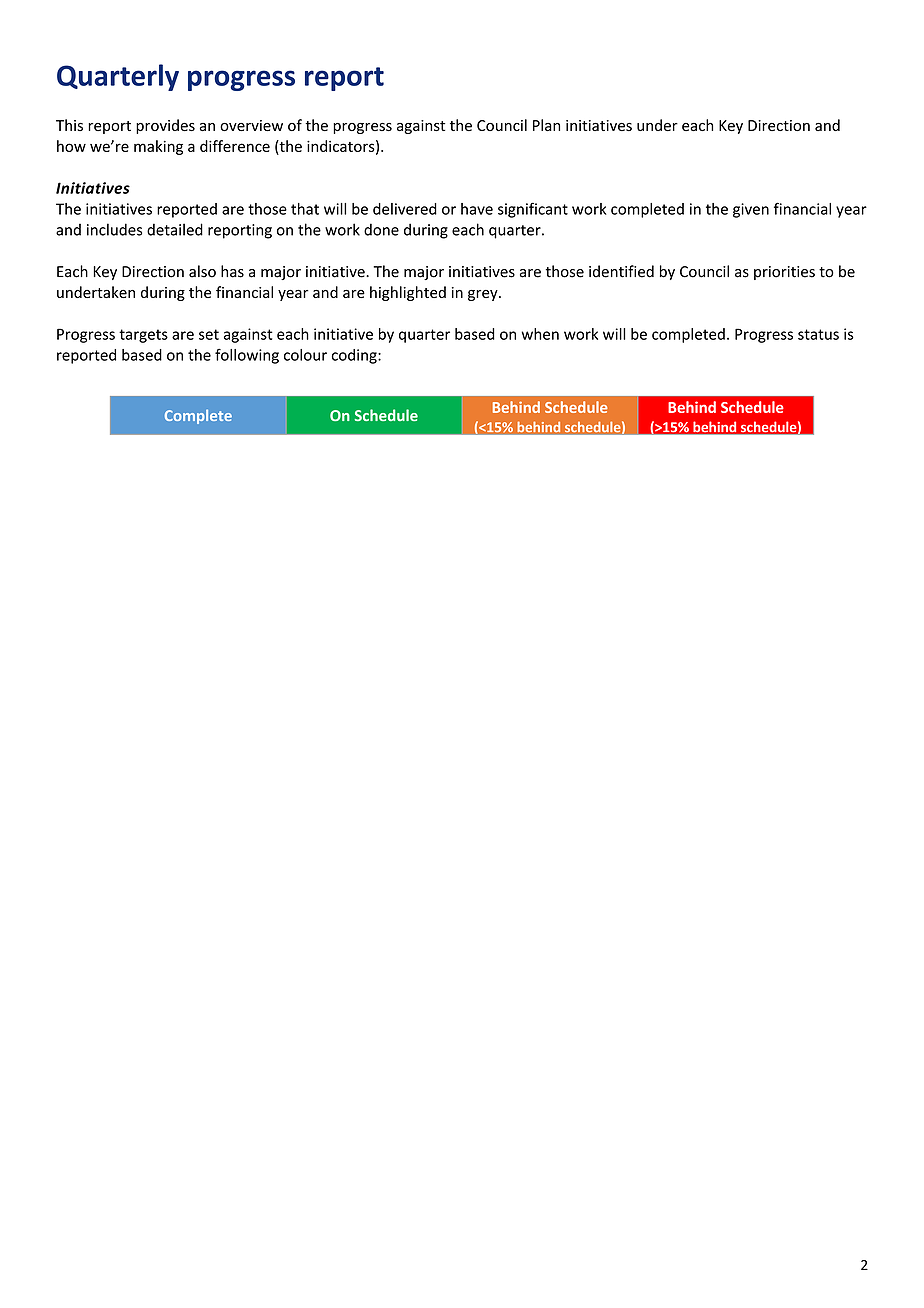 This image has width=924, height=1308. Describe the element at coordinates (546, 125) in the image. I see `Plan` at that location.
